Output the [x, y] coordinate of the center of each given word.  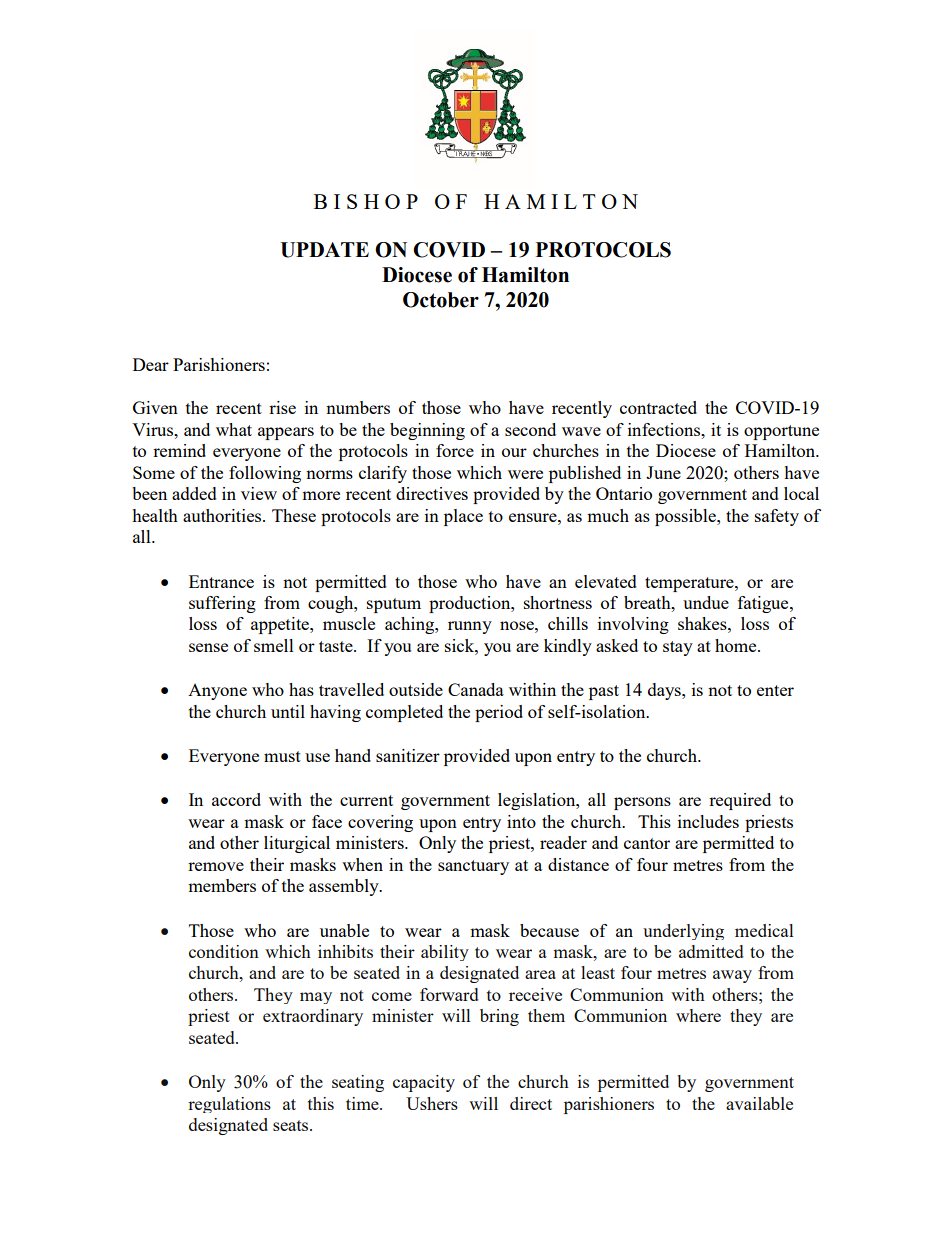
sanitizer [408, 755]
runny [470, 627]
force [455, 450]
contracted [658, 407]
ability [445, 953]
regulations [229, 1105]
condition [224, 951]
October [441, 300]
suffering [222, 604]
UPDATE [324, 250]
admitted [711, 951]
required [740, 801]
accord [236, 799]
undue [706, 602]
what [234, 429]
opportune [781, 432]
